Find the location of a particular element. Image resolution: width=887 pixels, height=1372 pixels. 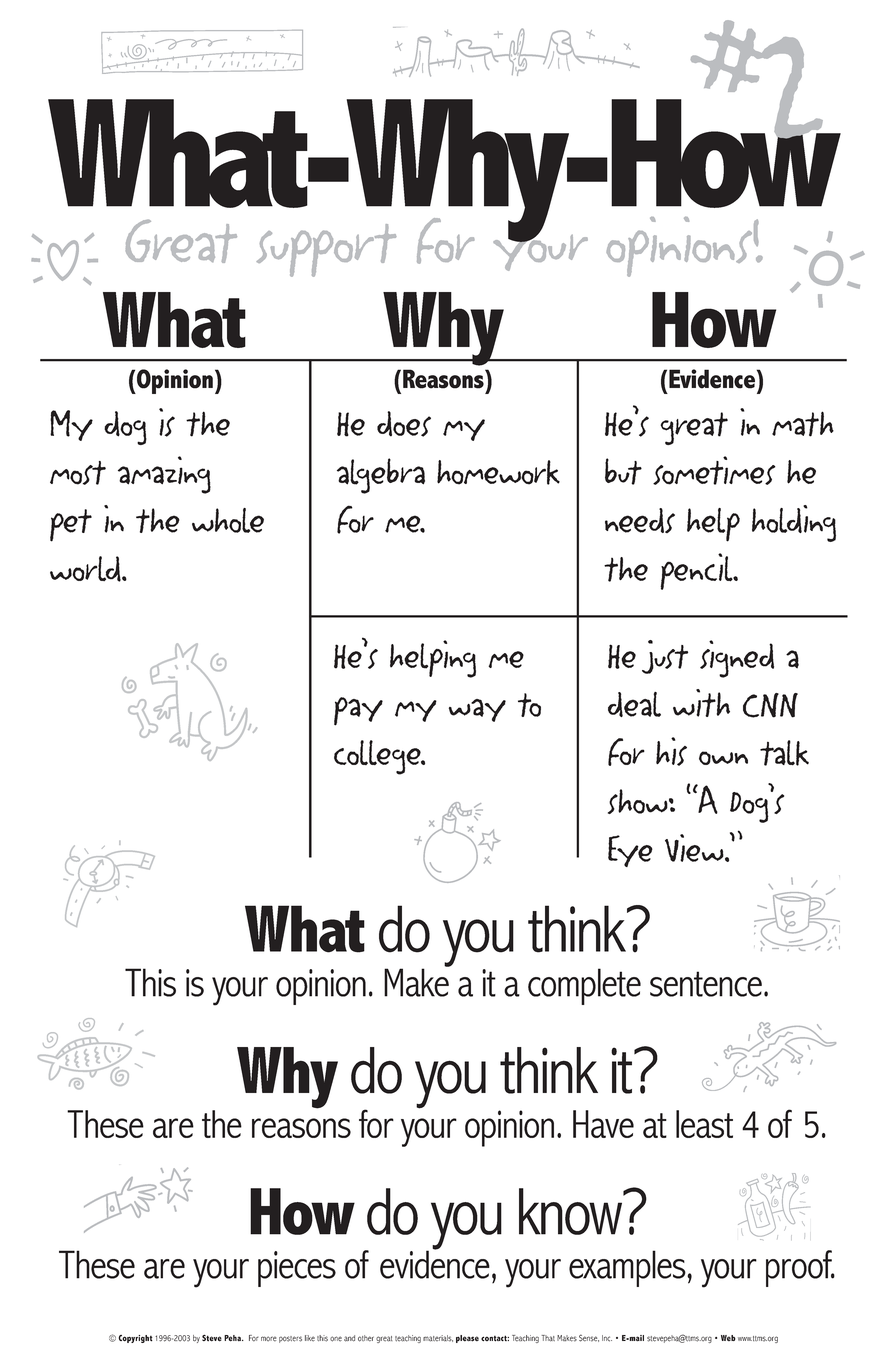

college is located at coordinates (378, 757).
